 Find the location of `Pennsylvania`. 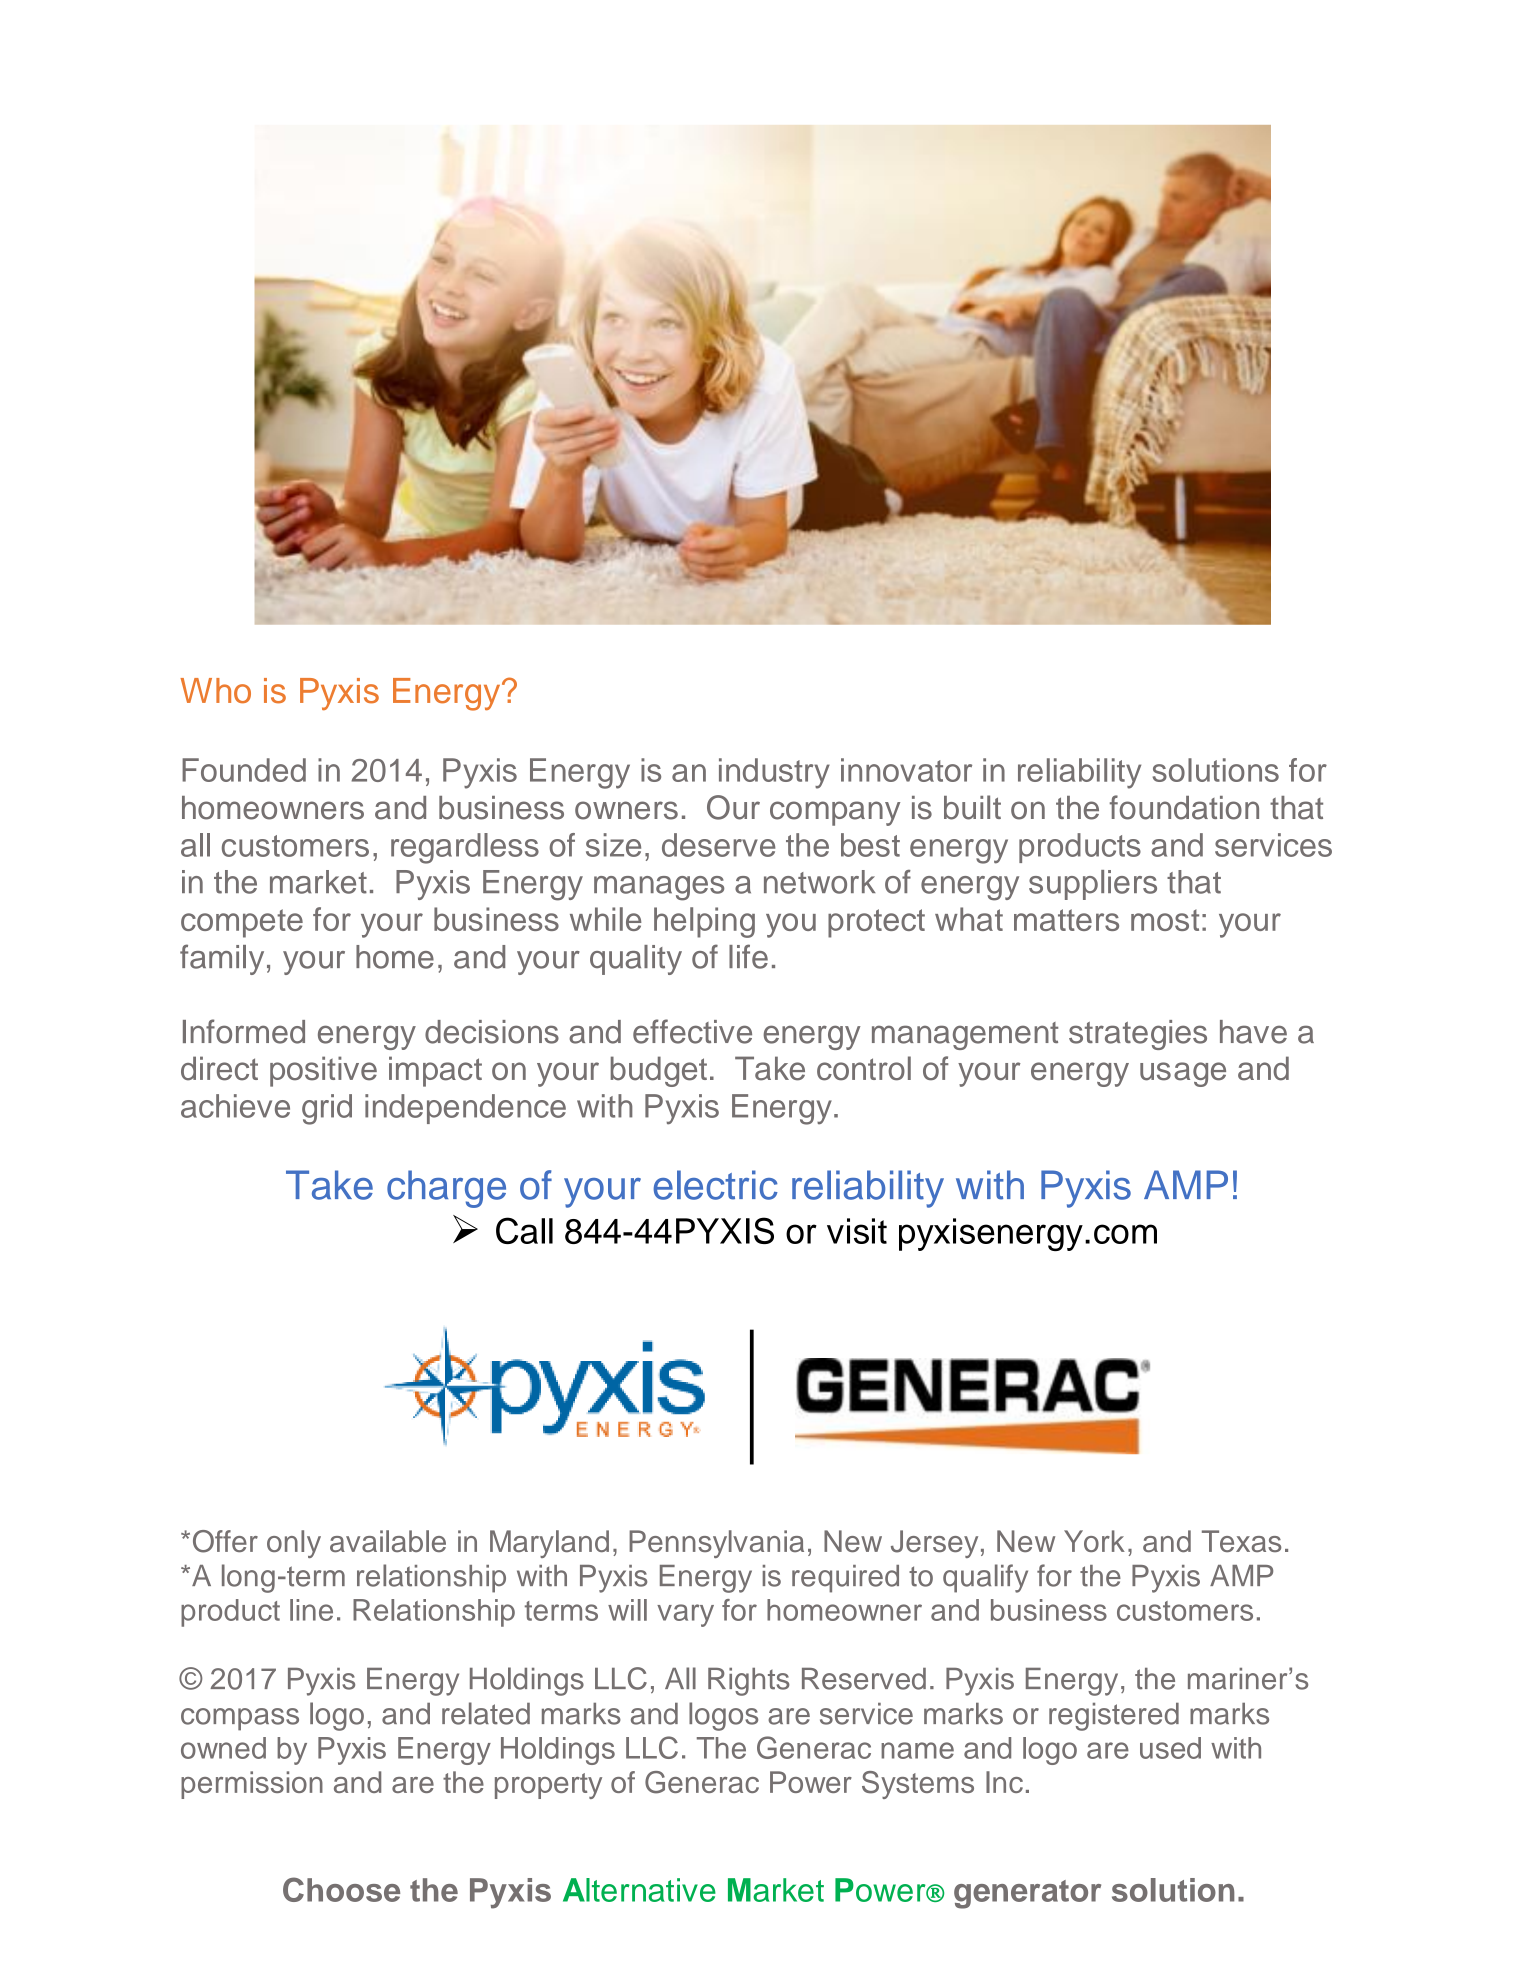

Pennsylvania is located at coordinates (716, 1544).
